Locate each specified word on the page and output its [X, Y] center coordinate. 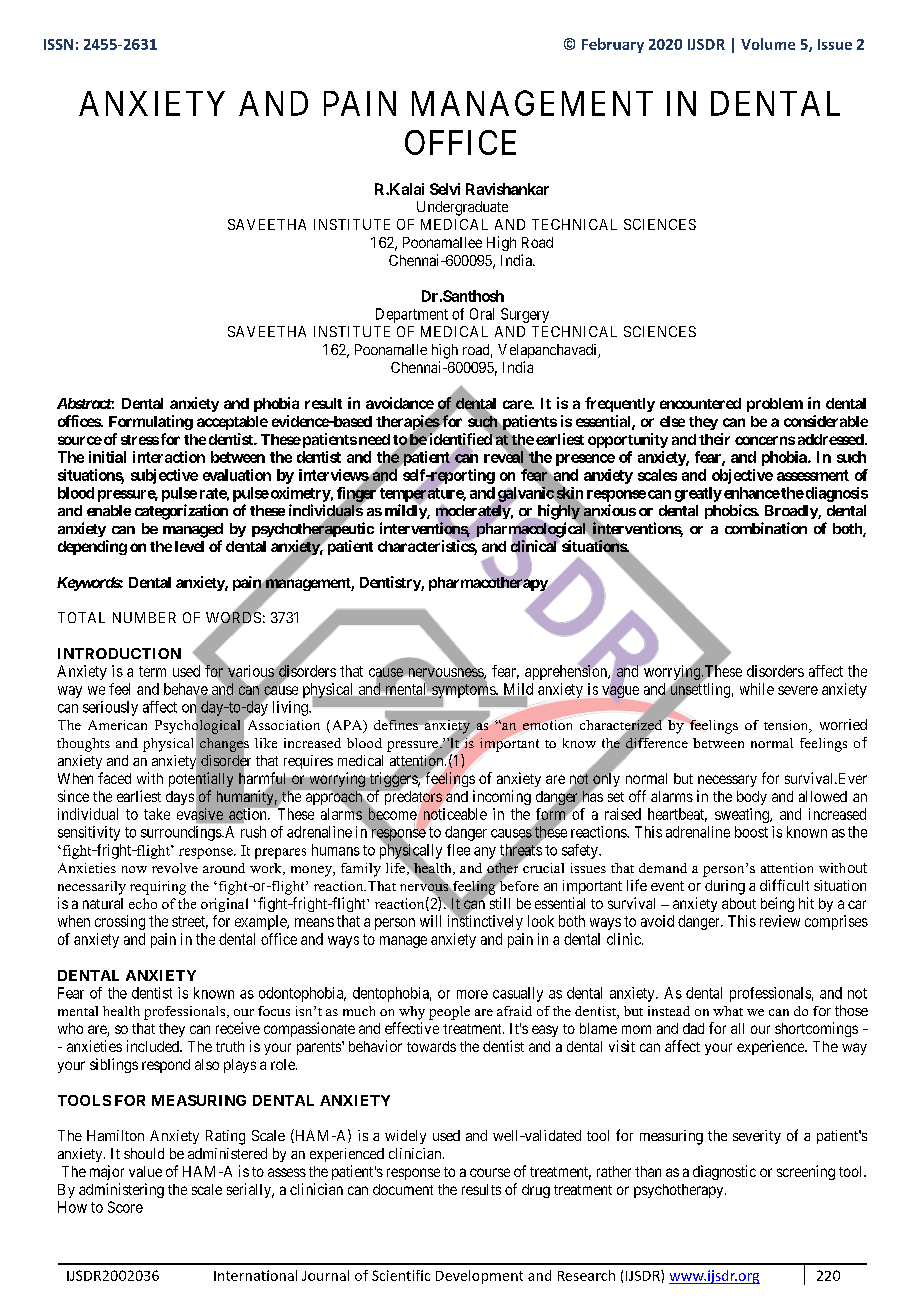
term [152, 671]
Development [479, 1277]
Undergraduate [462, 208]
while [757, 689]
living [291, 708]
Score [125, 1207]
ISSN [58, 44]
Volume [768, 44]
